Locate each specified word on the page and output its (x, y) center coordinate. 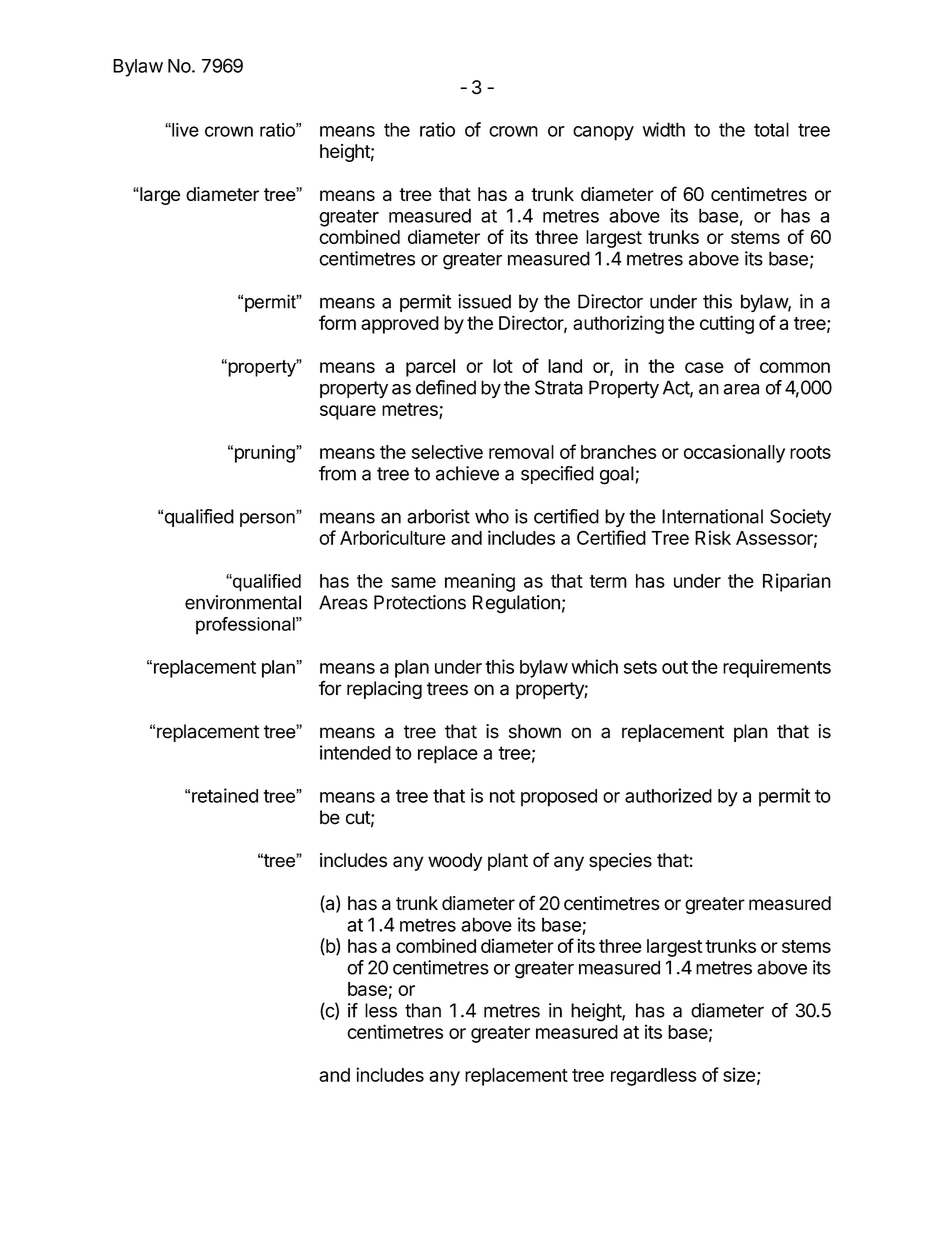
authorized (668, 795)
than (423, 1010)
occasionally (734, 453)
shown (535, 731)
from (337, 473)
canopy (603, 133)
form (337, 322)
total (771, 129)
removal (521, 452)
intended (355, 752)
